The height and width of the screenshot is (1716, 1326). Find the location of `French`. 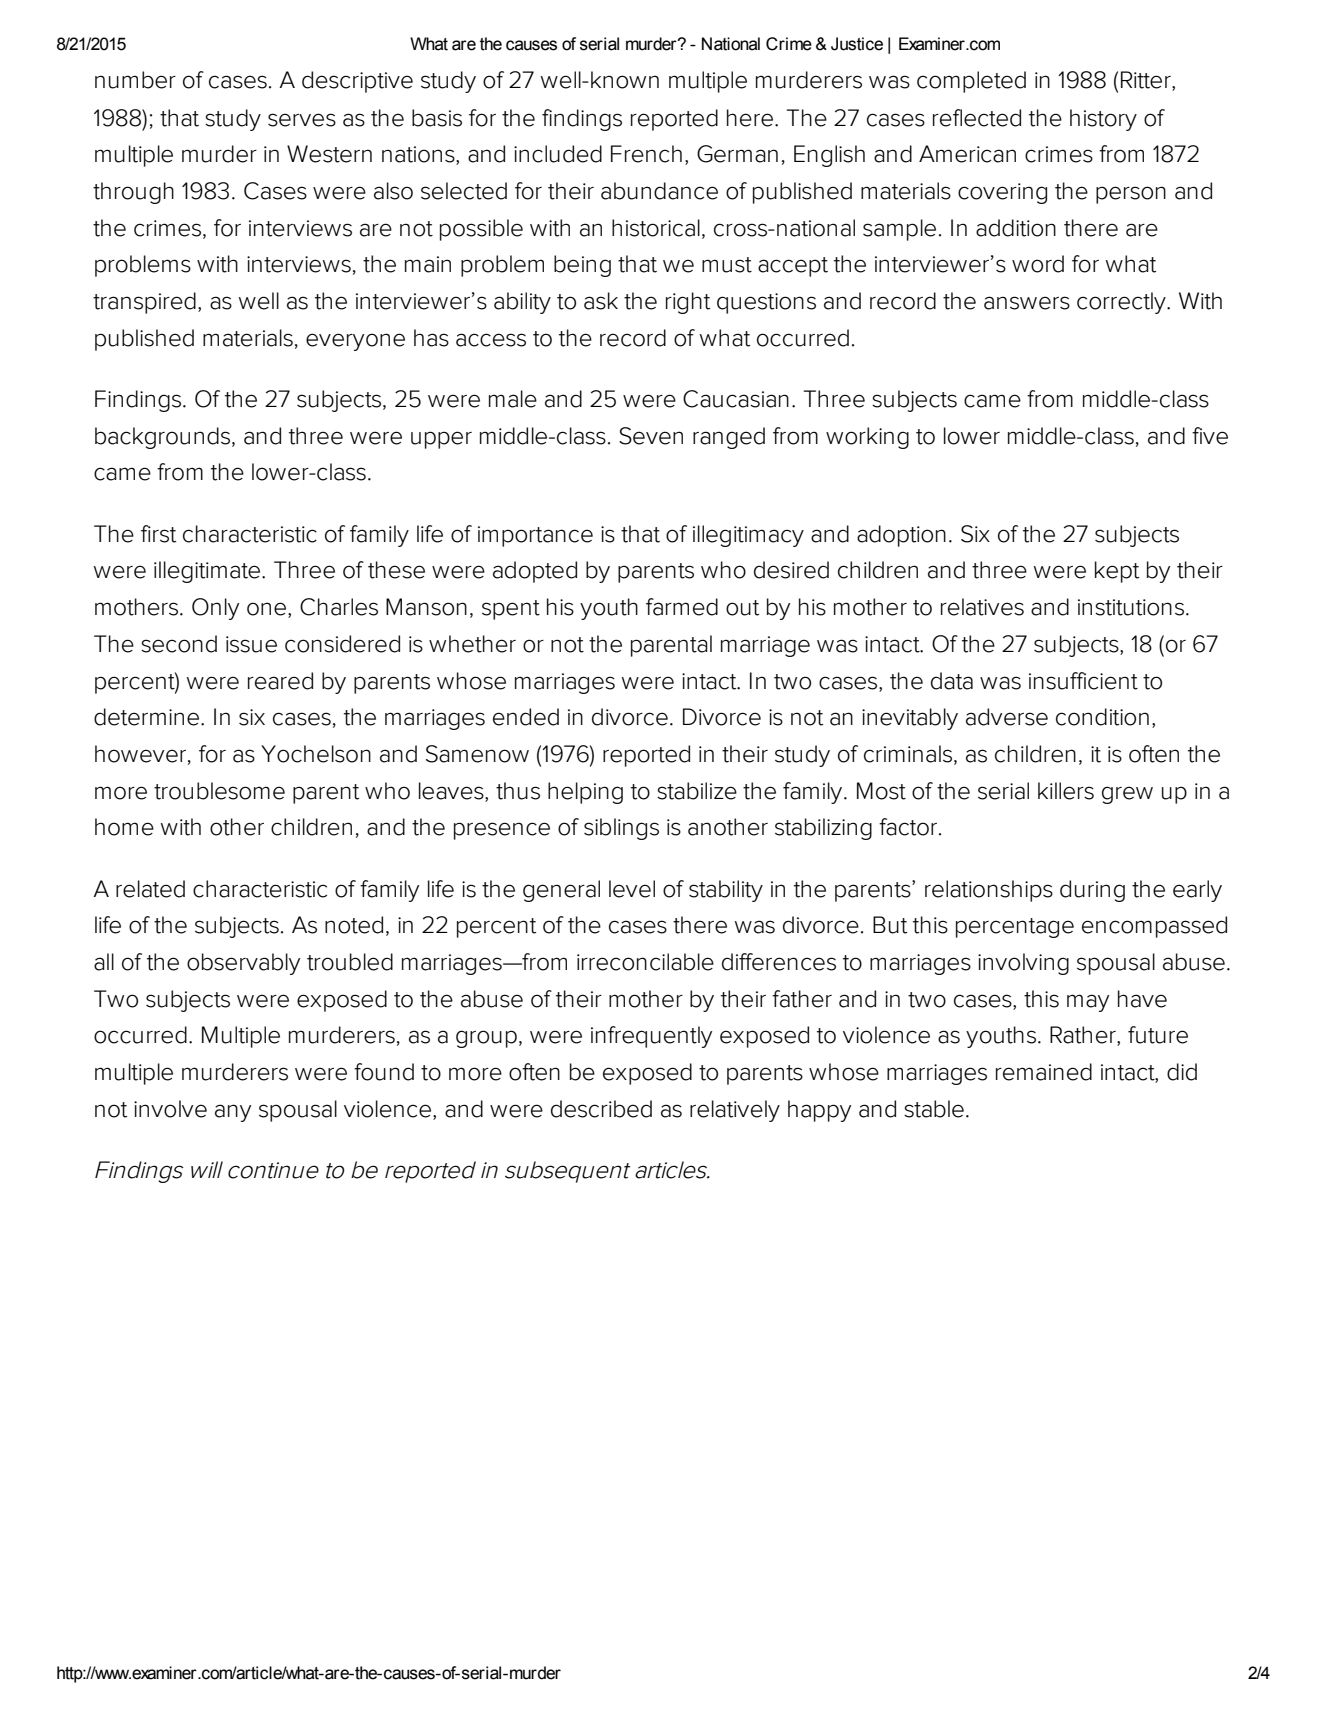

French is located at coordinates (646, 154).
